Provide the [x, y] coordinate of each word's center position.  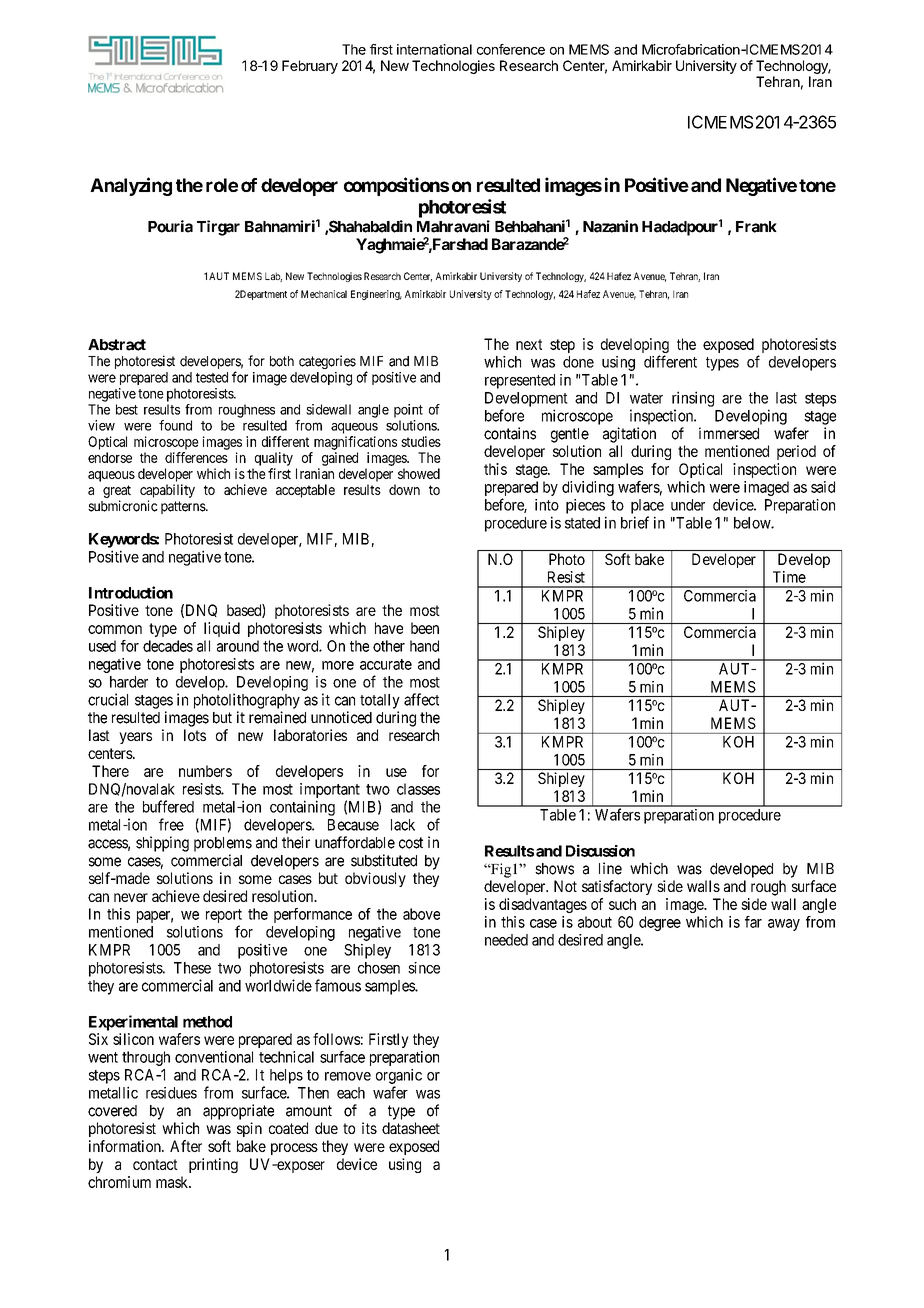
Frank [756, 227]
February [310, 67]
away [784, 925]
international [434, 49]
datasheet [411, 1128]
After [186, 1146]
